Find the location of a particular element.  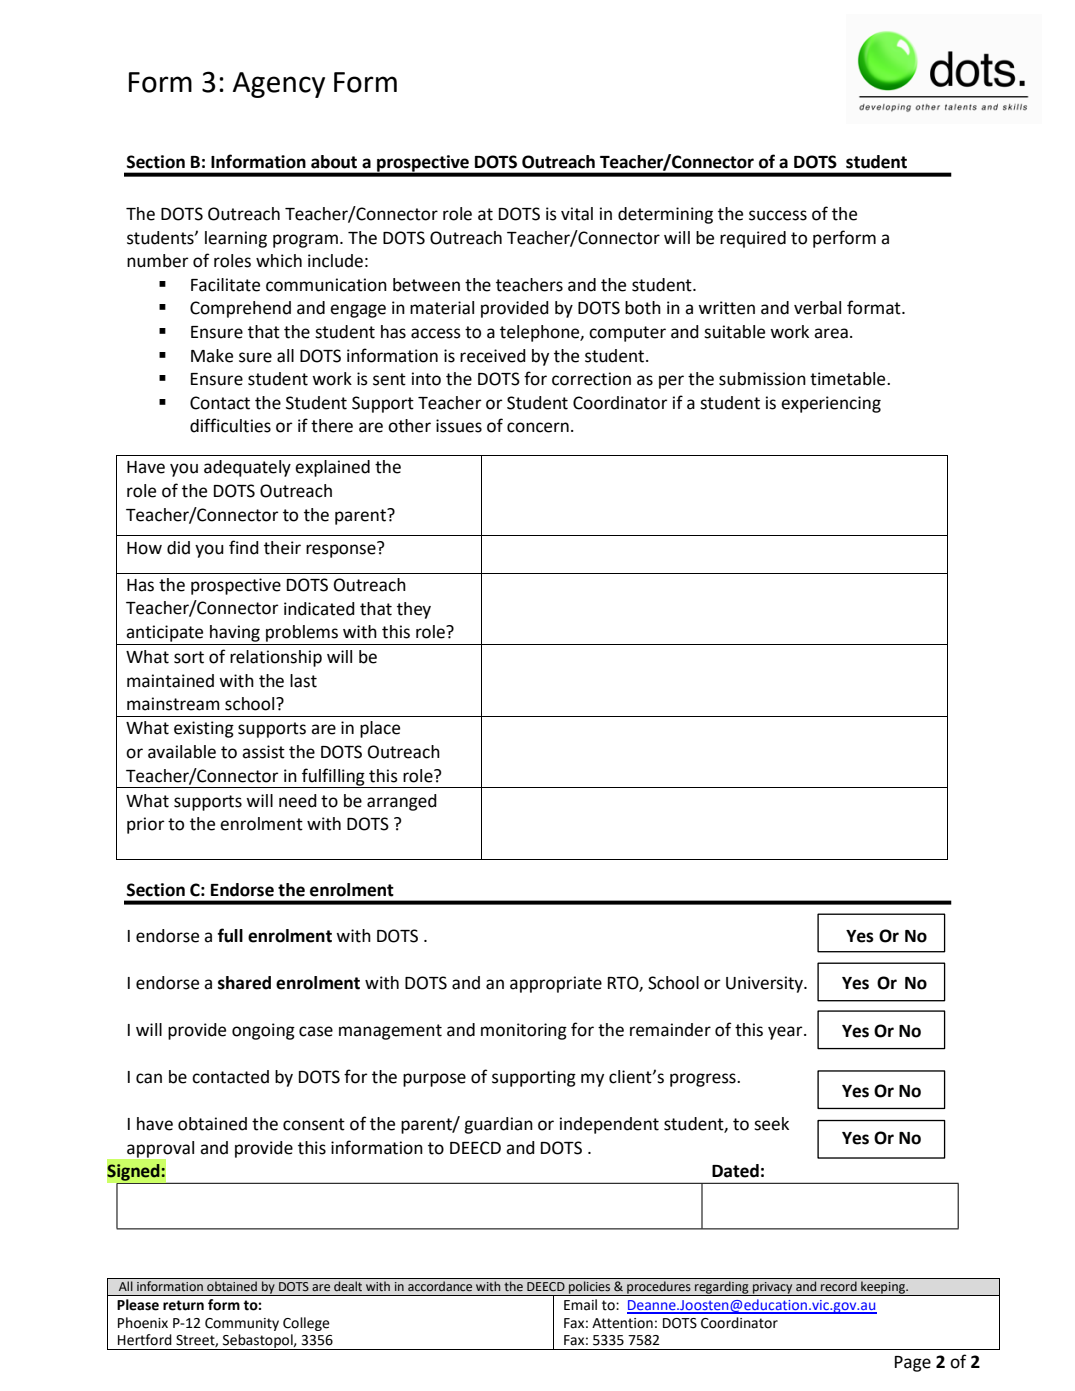

concern is located at coordinates (538, 427).
